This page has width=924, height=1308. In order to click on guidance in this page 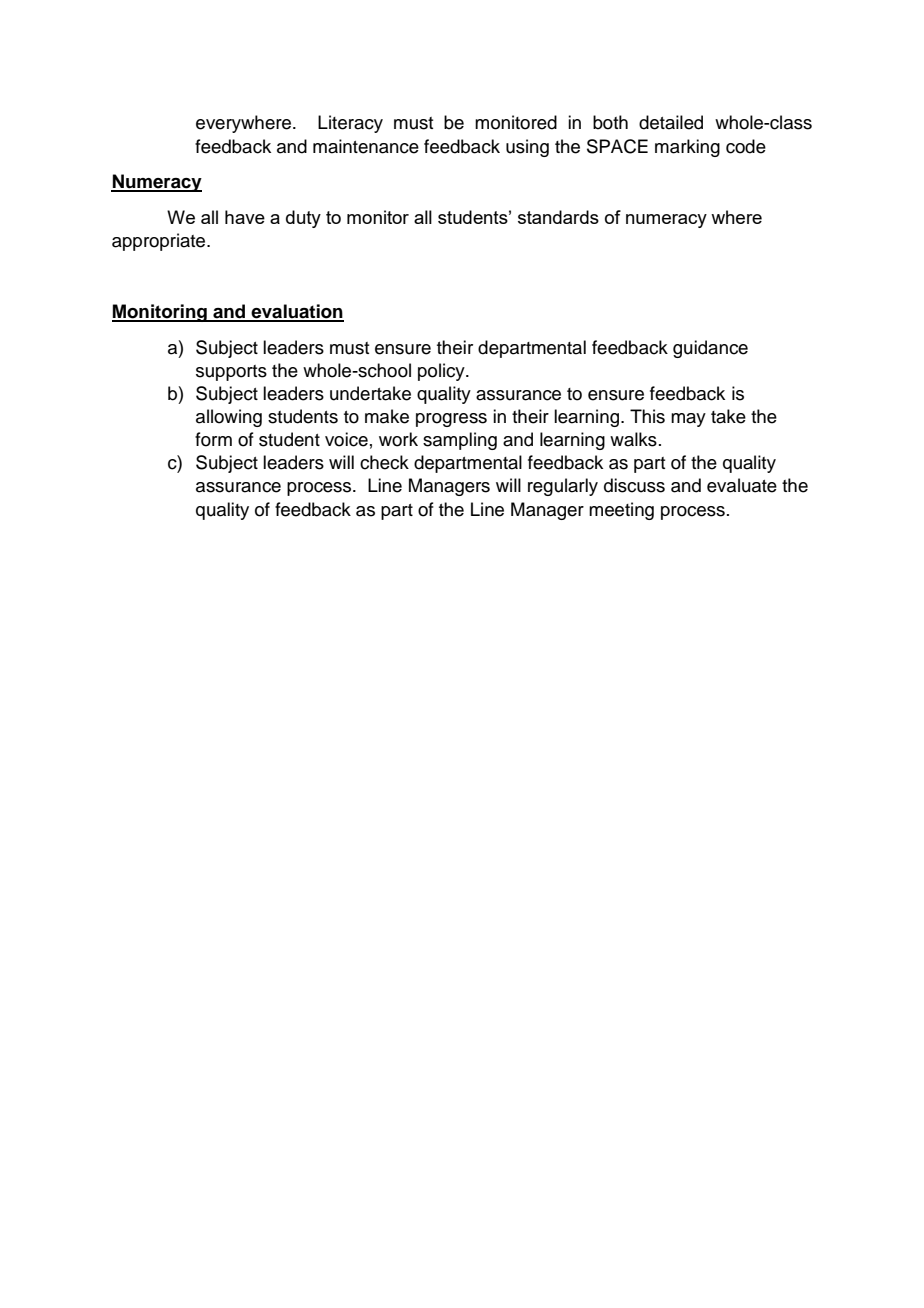, I will do `click(710, 349)`.
